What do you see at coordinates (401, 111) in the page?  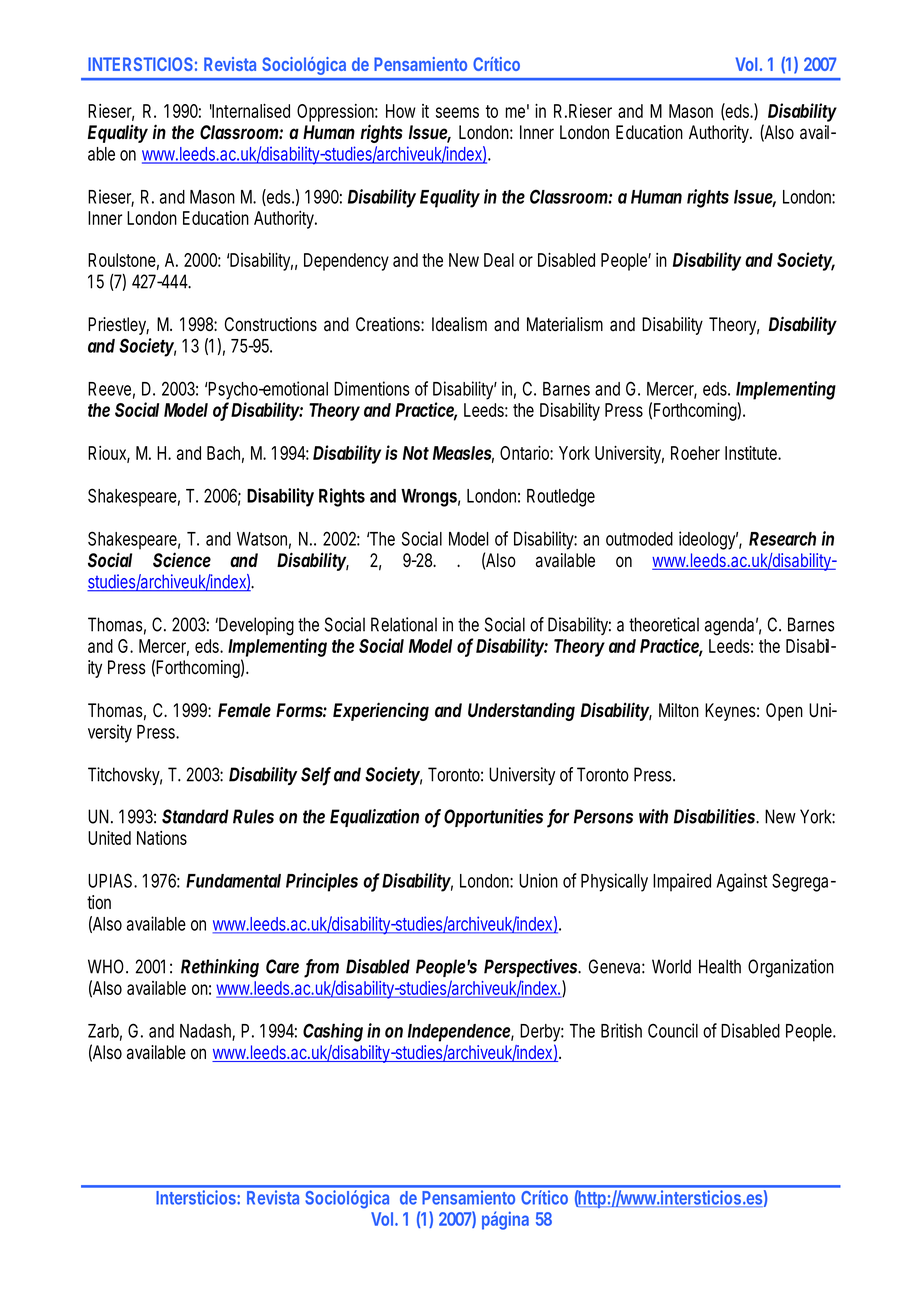 I see `How` at bounding box center [401, 111].
